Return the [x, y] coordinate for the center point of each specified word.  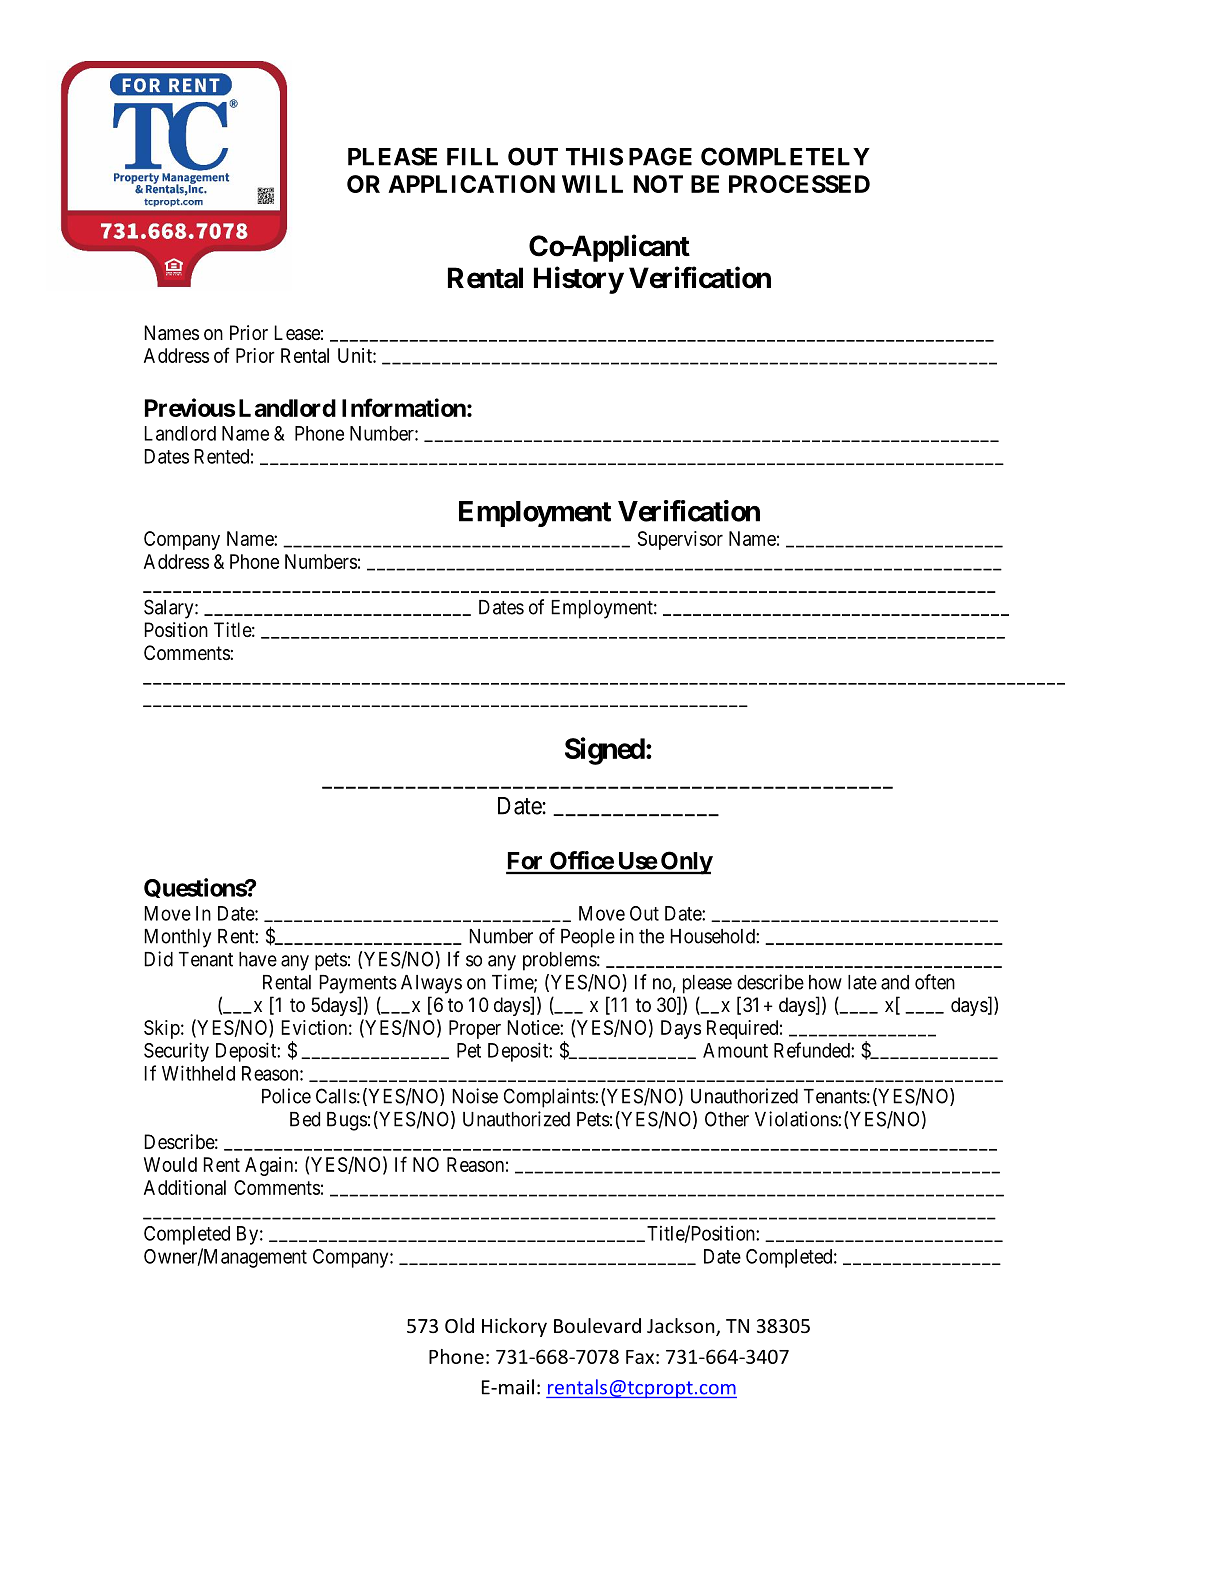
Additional [185, 1187]
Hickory [514, 1327]
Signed [605, 751]
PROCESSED [799, 184]
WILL [592, 184]
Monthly [177, 938]
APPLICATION [471, 184]
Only [686, 863]
